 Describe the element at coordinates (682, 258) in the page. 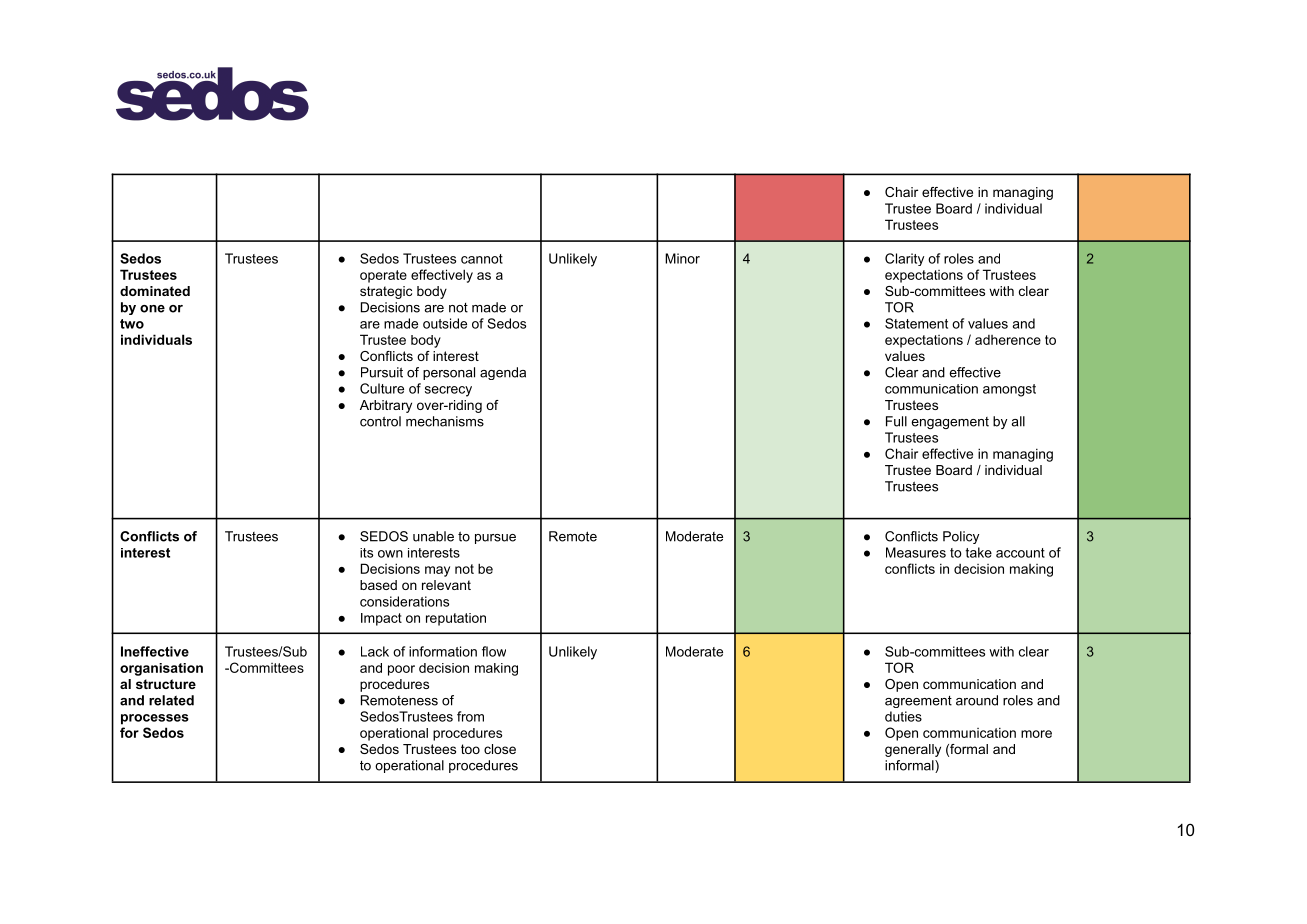

I see `Minor` at that location.
